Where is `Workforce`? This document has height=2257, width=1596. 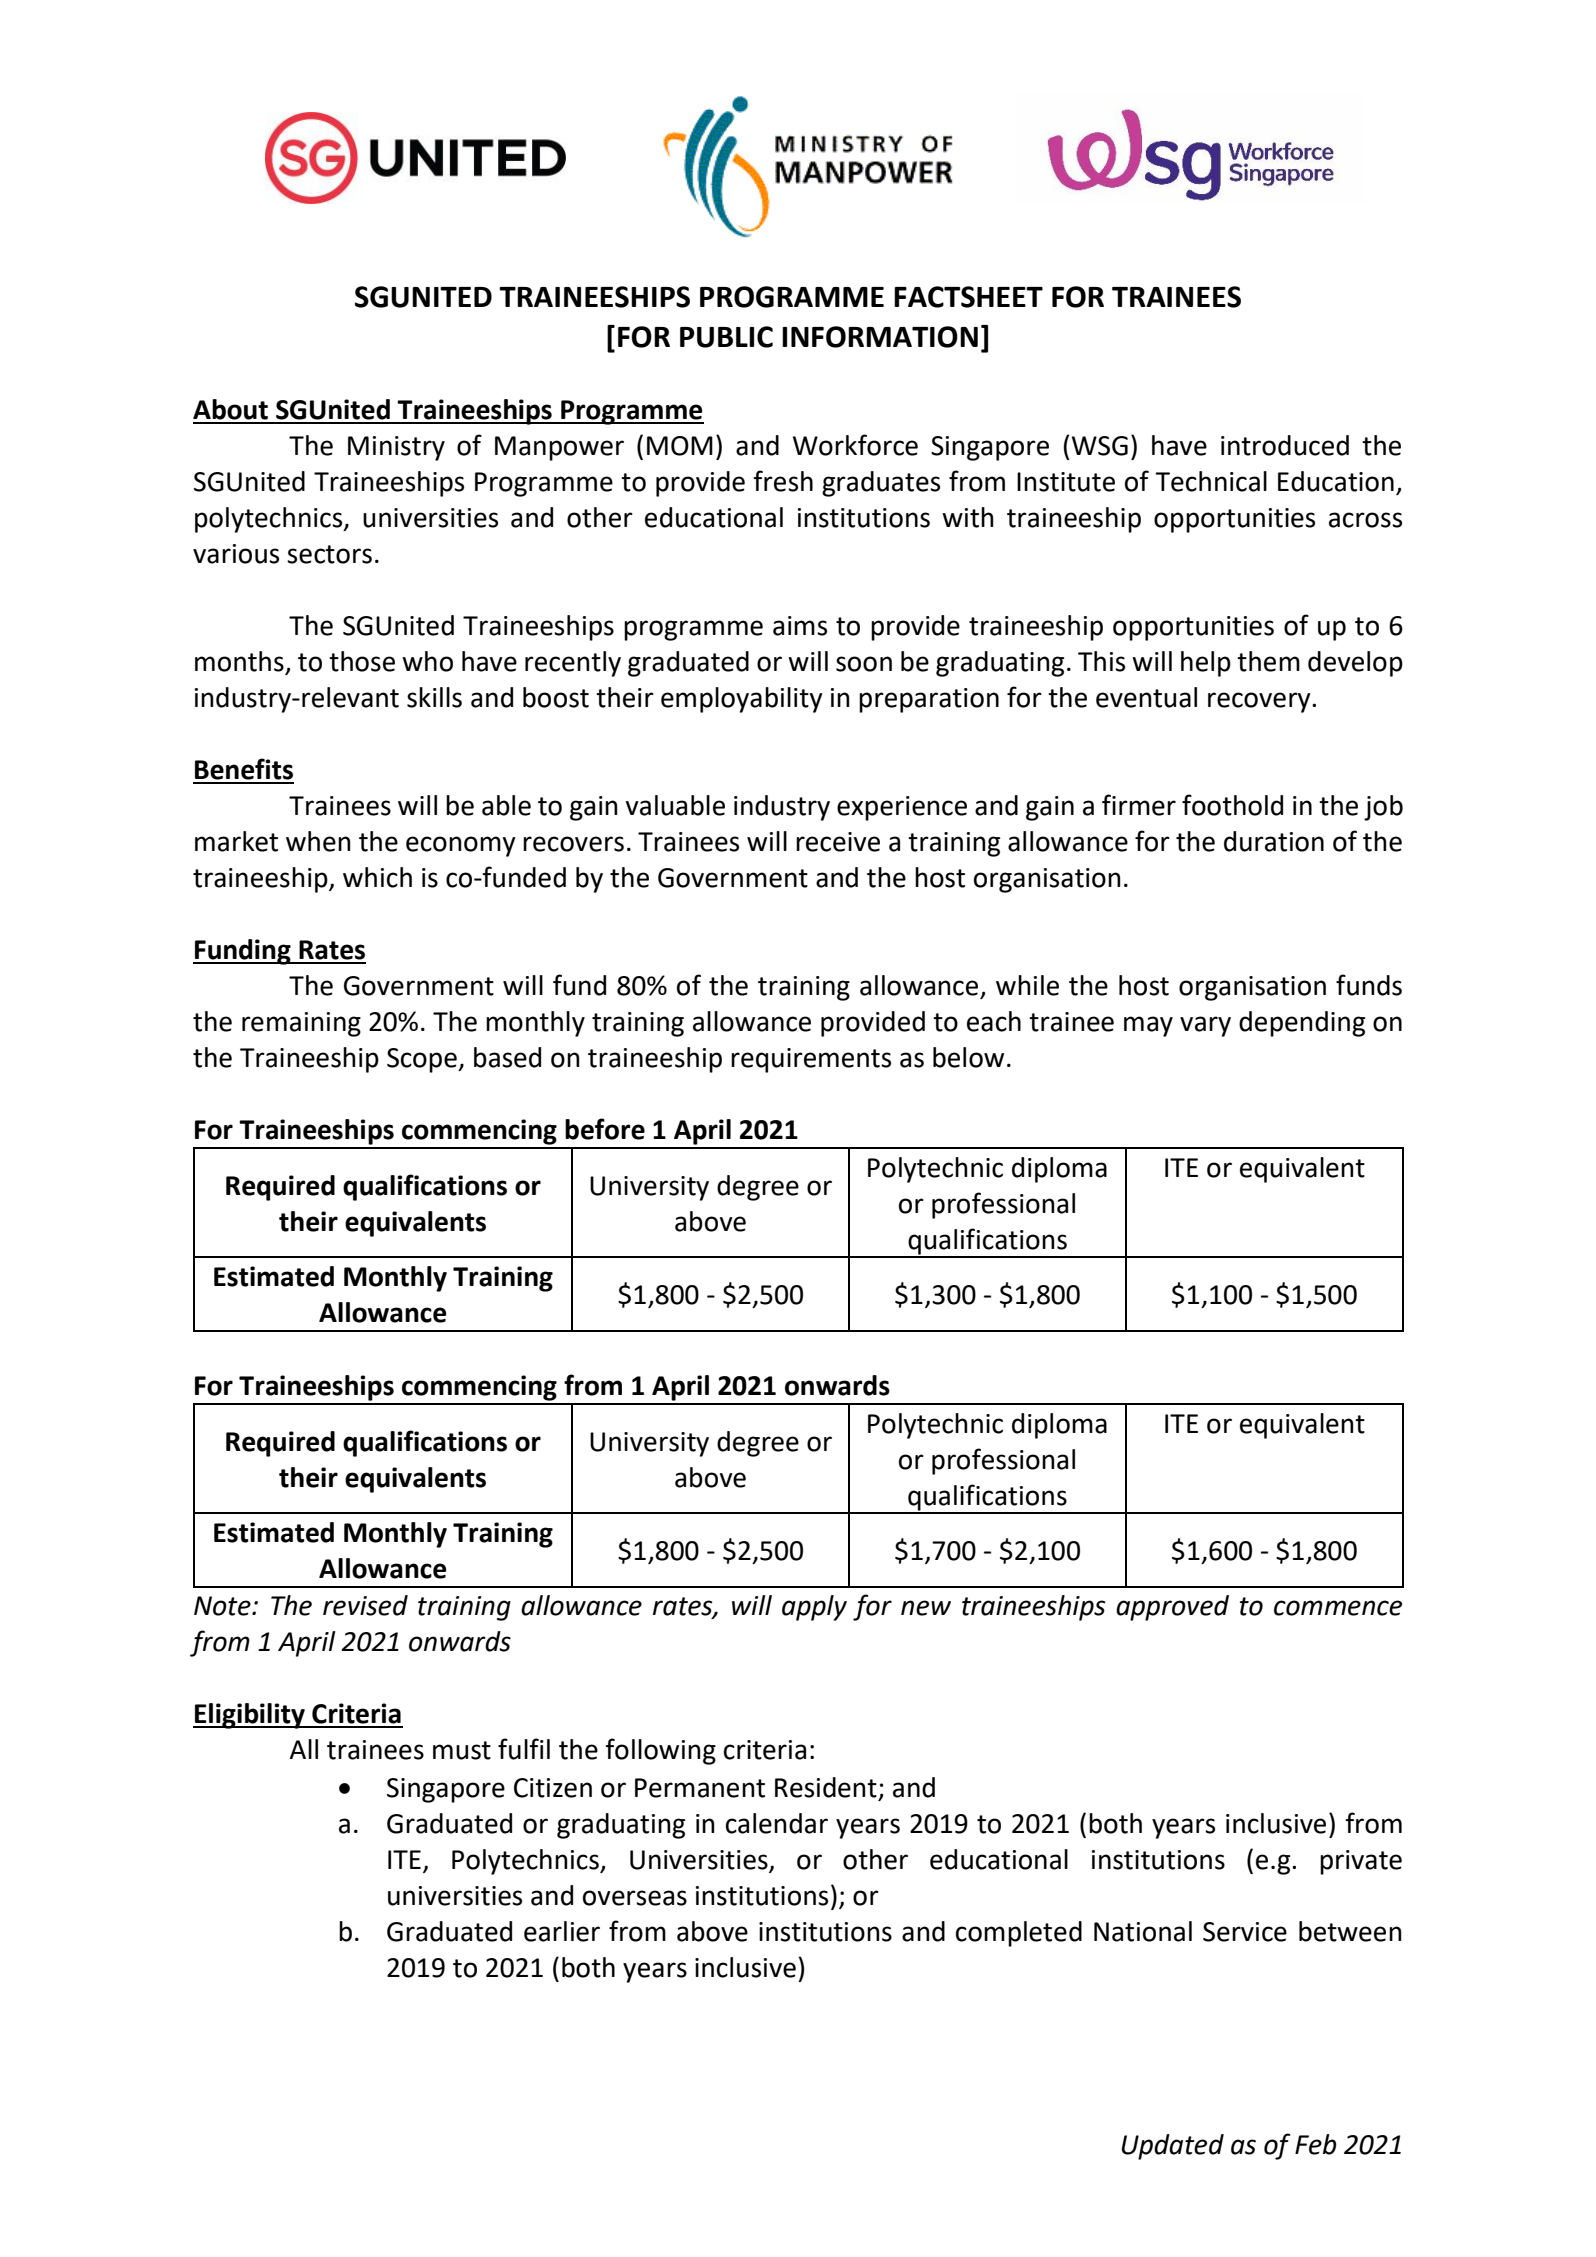
Workforce is located at coordinates (855, 445).
